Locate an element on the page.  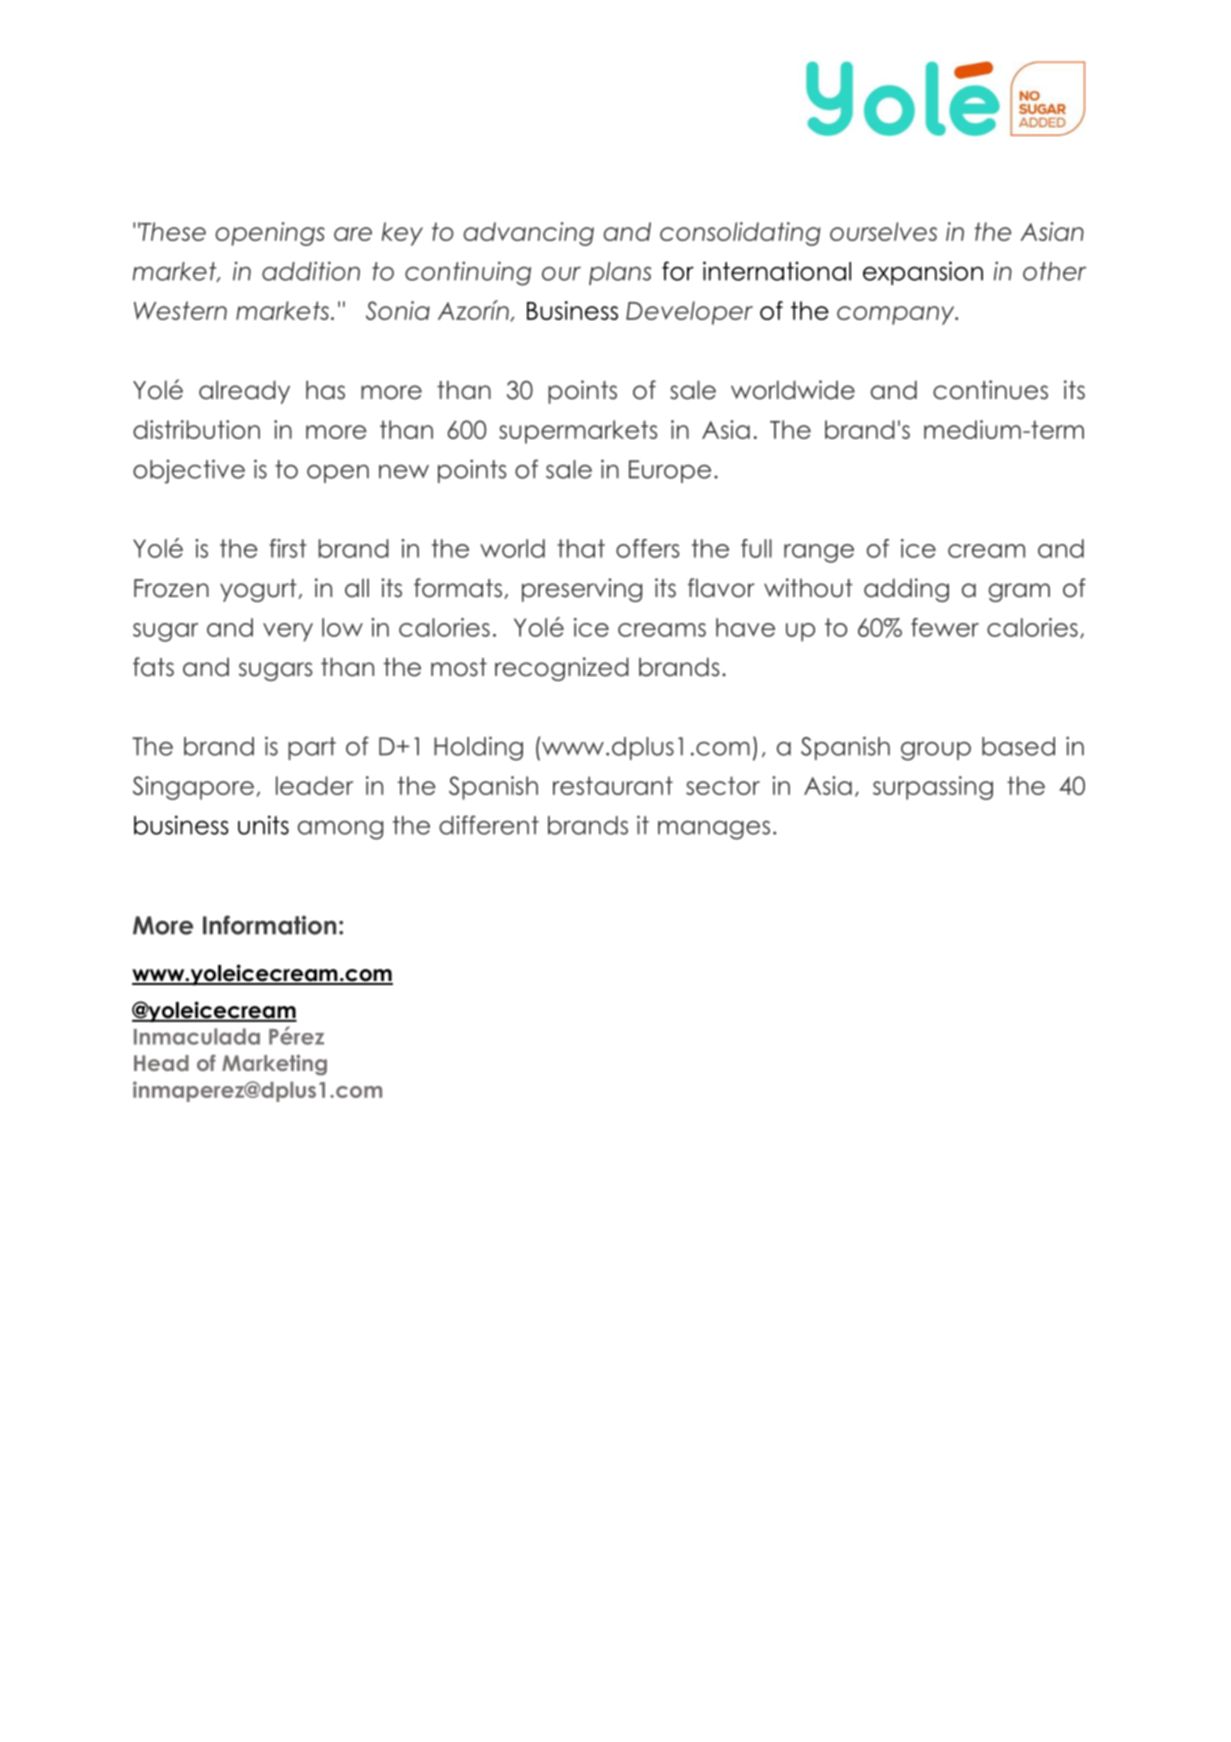
very is located at coordinates (288, 632).
